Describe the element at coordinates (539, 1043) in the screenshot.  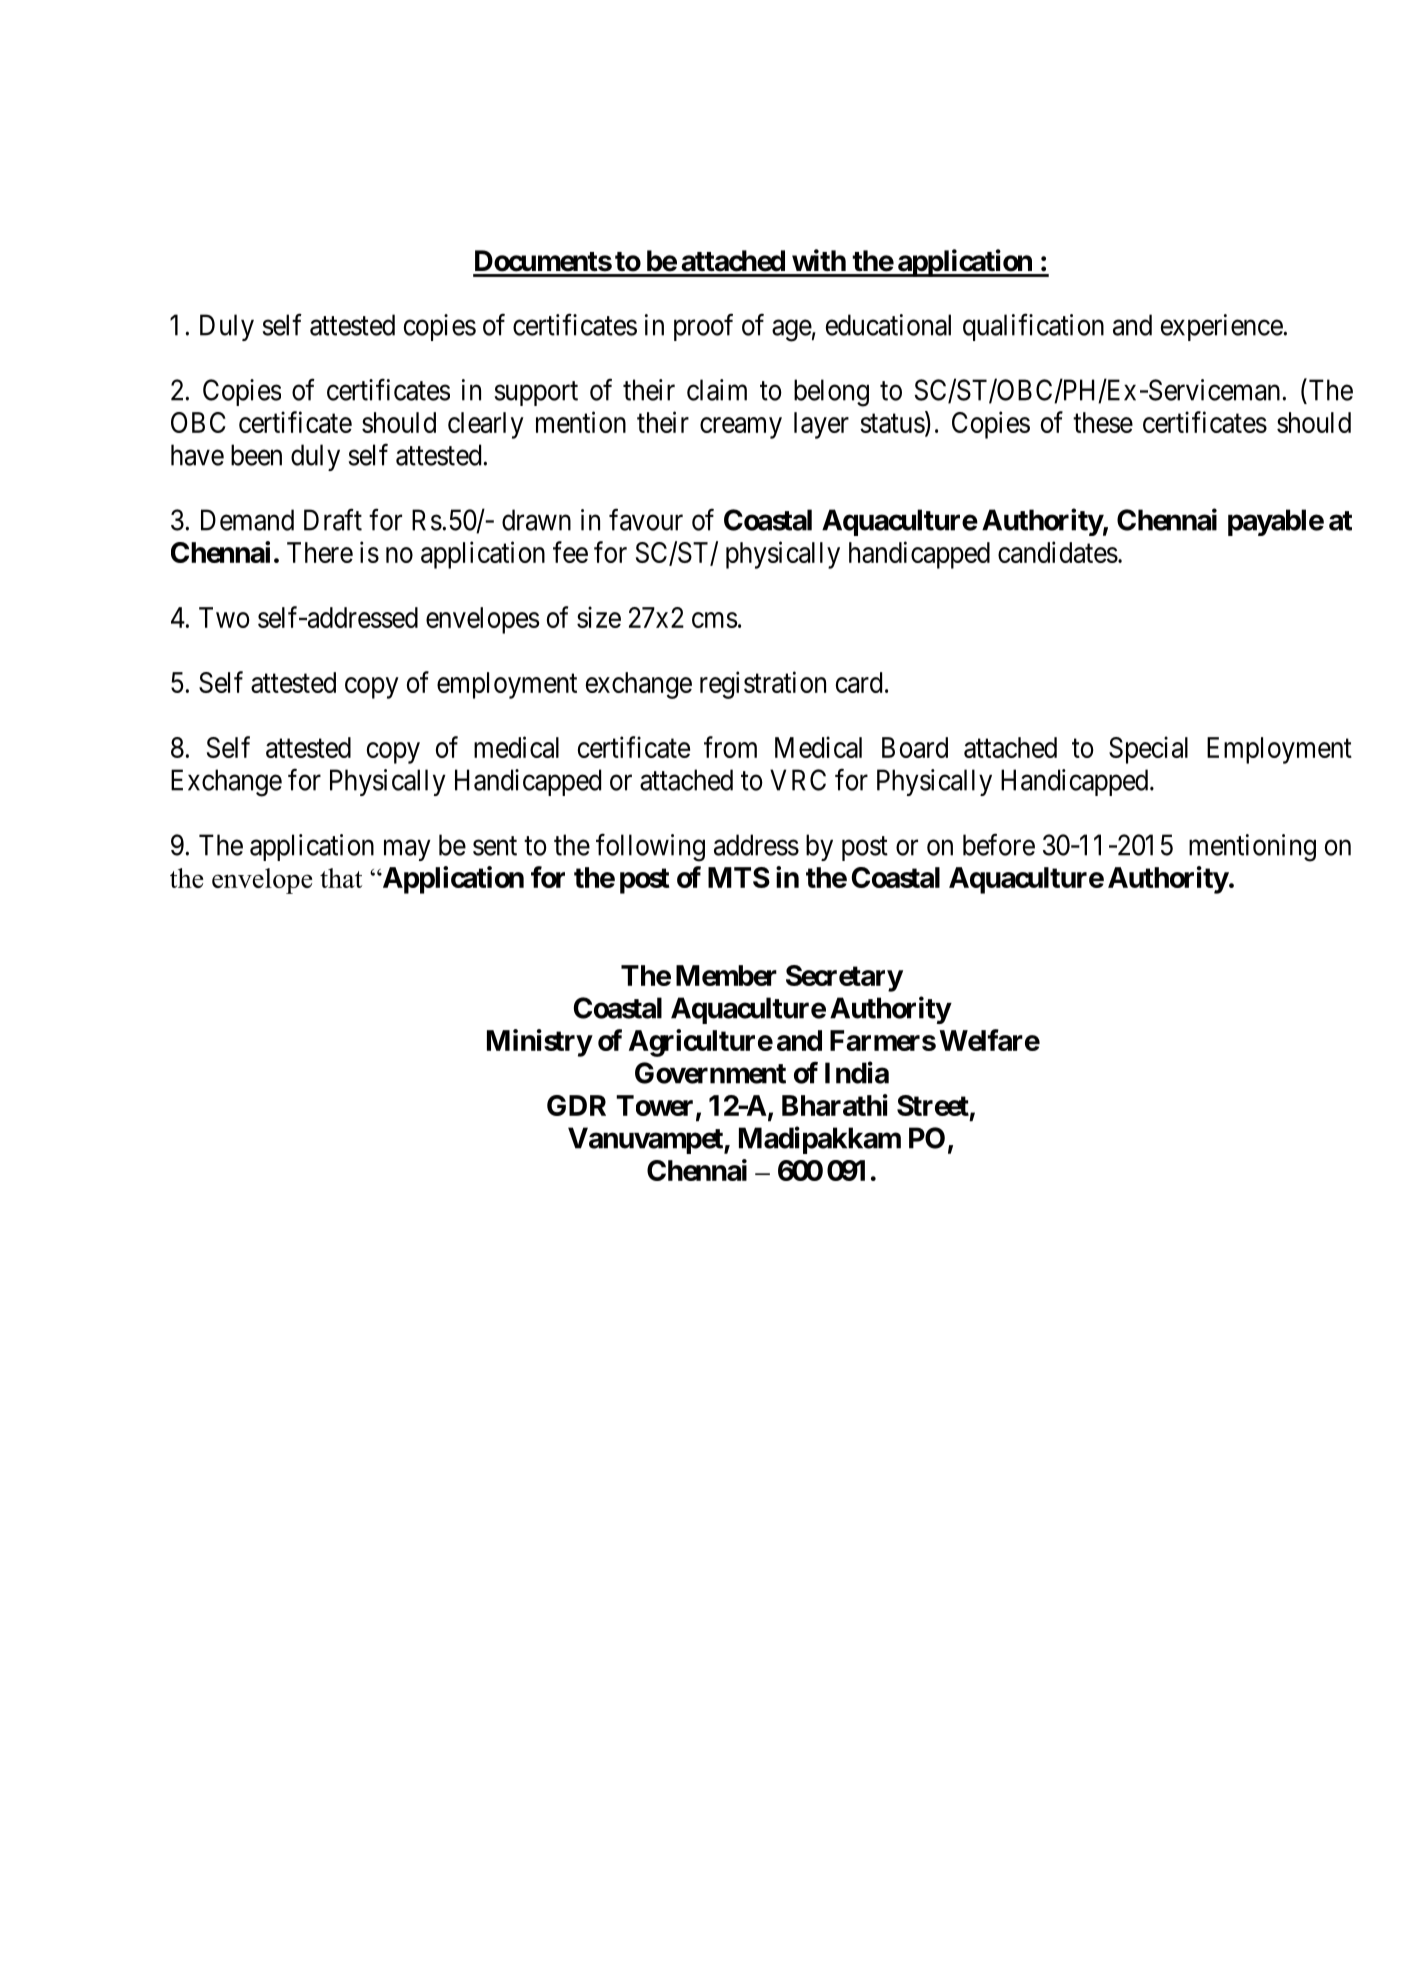
I see `Ministry` at that location.
